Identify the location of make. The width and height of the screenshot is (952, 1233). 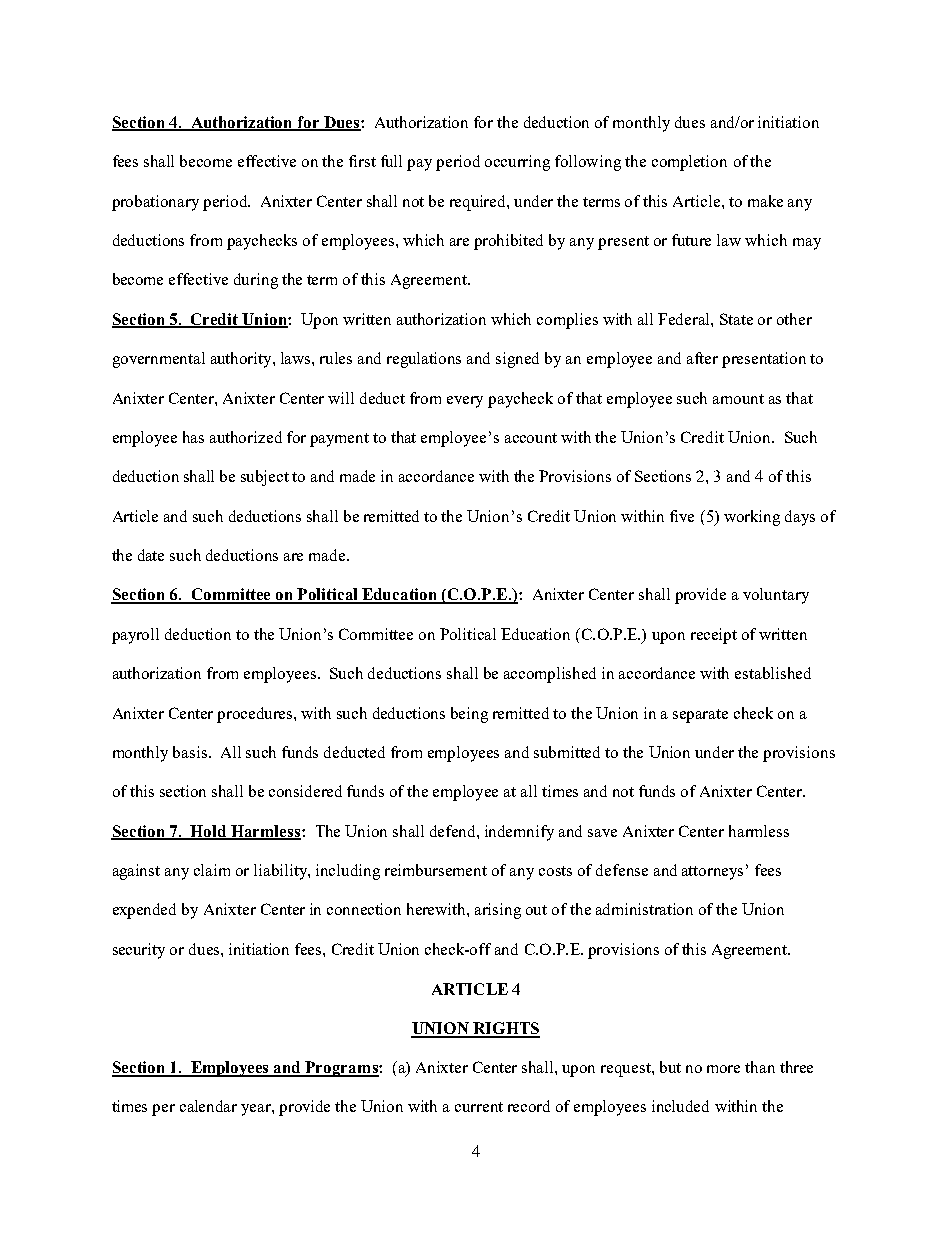
(765, 201).
